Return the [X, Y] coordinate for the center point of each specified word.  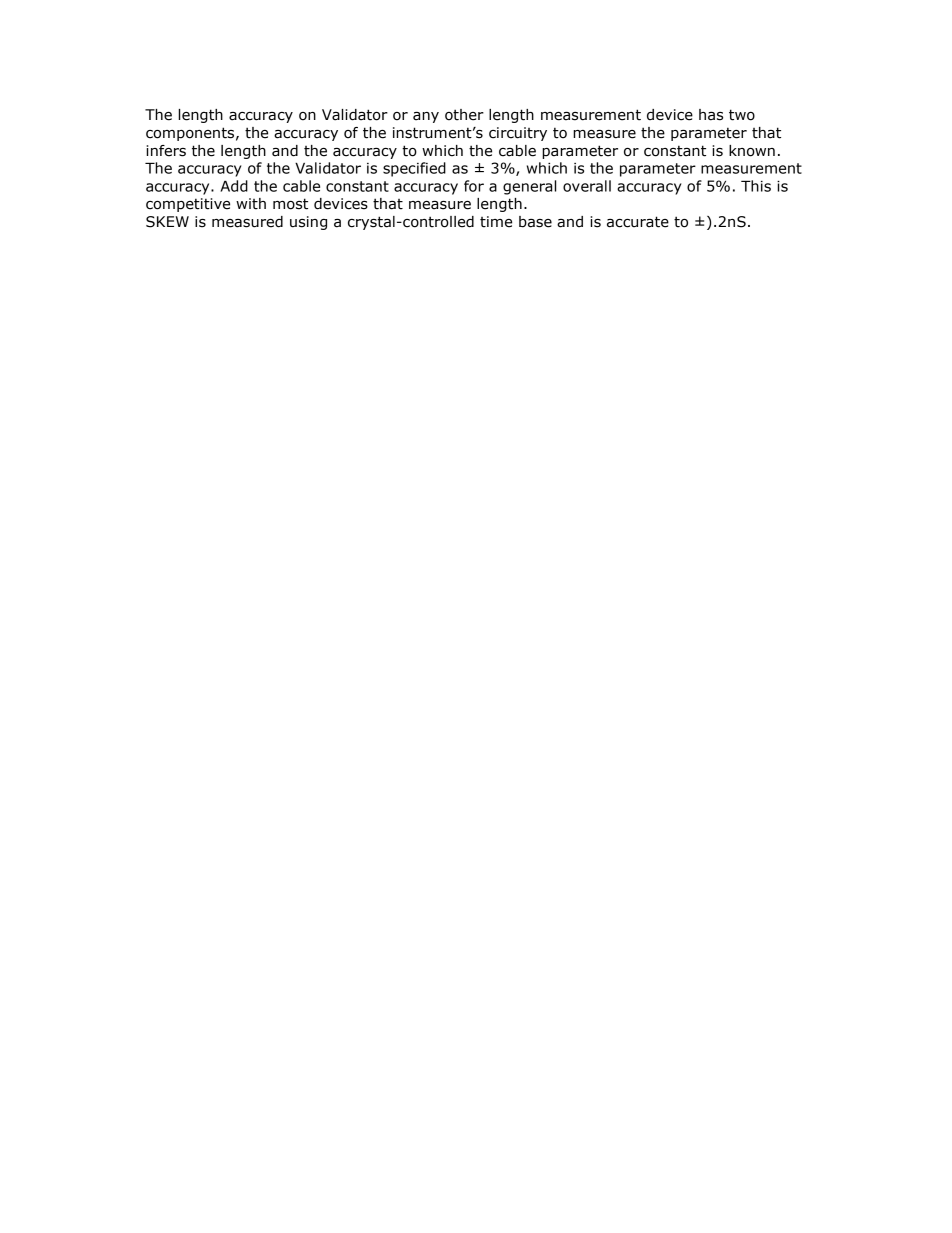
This [756, 186]
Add [234, 186]
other [464, 115]
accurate [638, 222]
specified [414, 169]
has [711, 115]
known [752, 151]
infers [166, 151]
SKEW [167, 222]
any [426, 117]
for [474, 186]
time [496, 222]
